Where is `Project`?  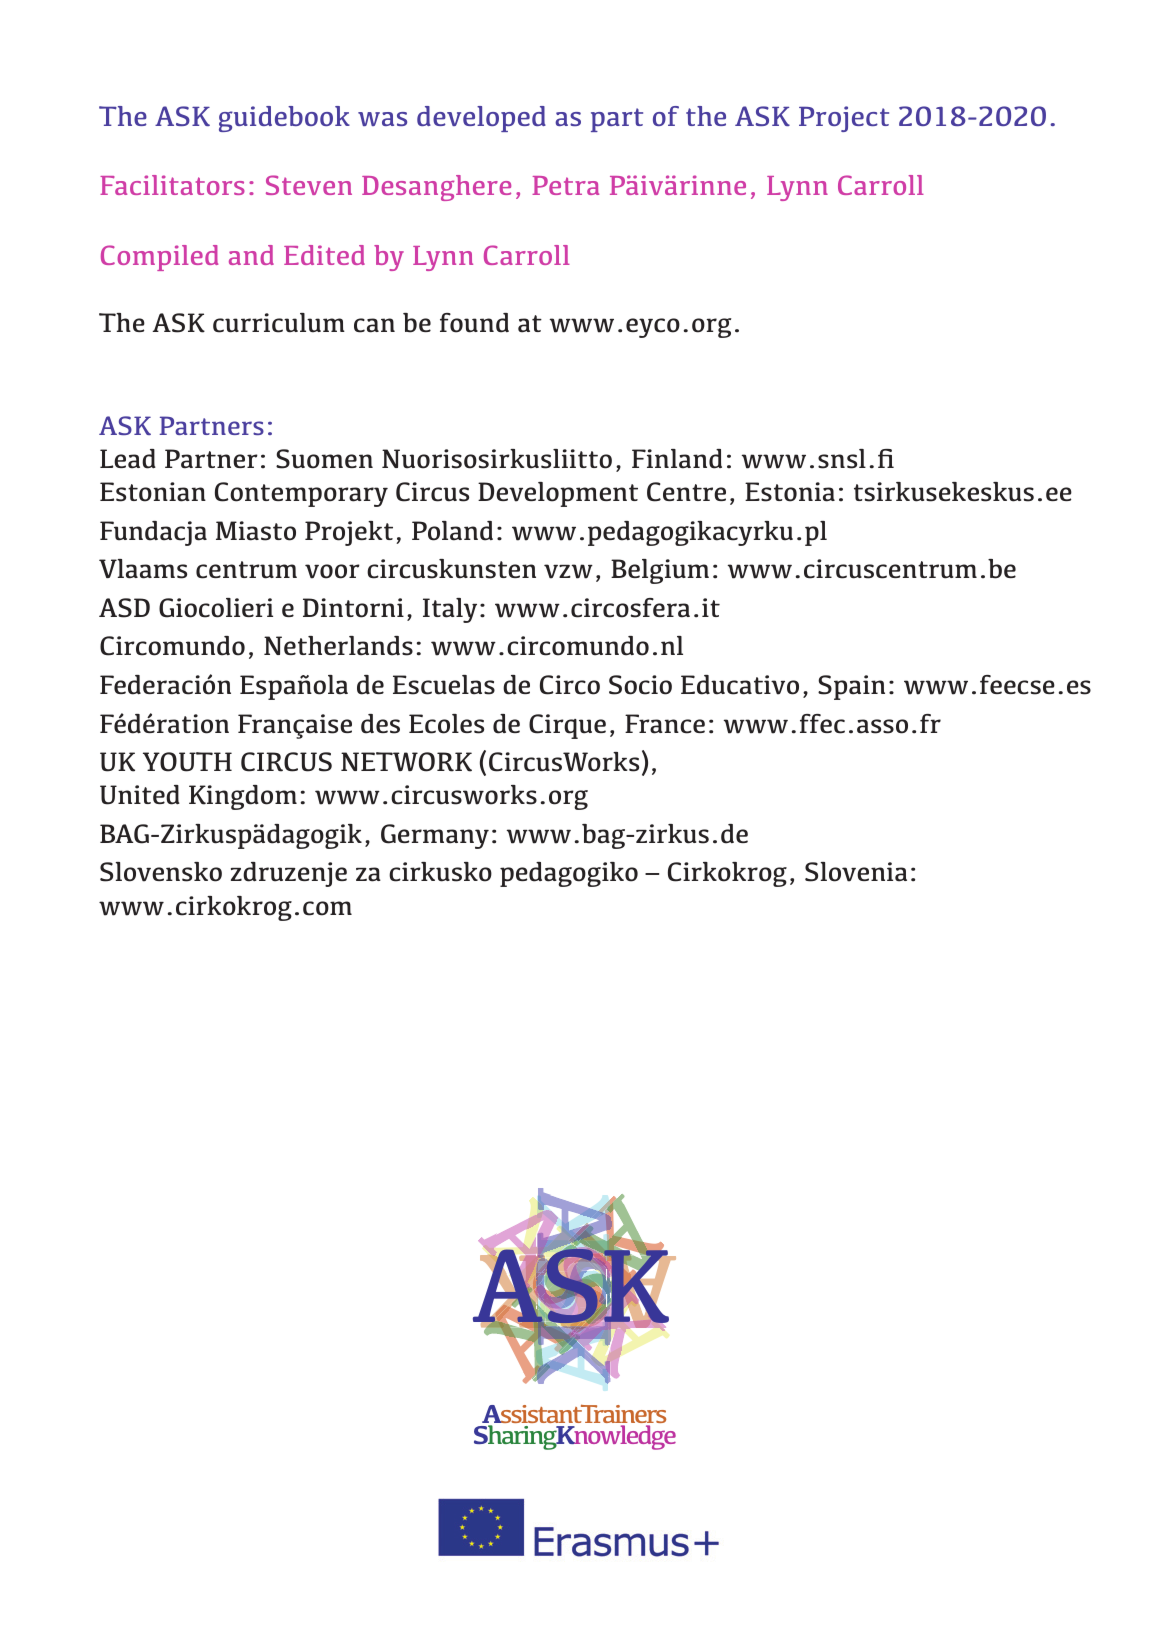 Project is located at coordinates (844, 119).
